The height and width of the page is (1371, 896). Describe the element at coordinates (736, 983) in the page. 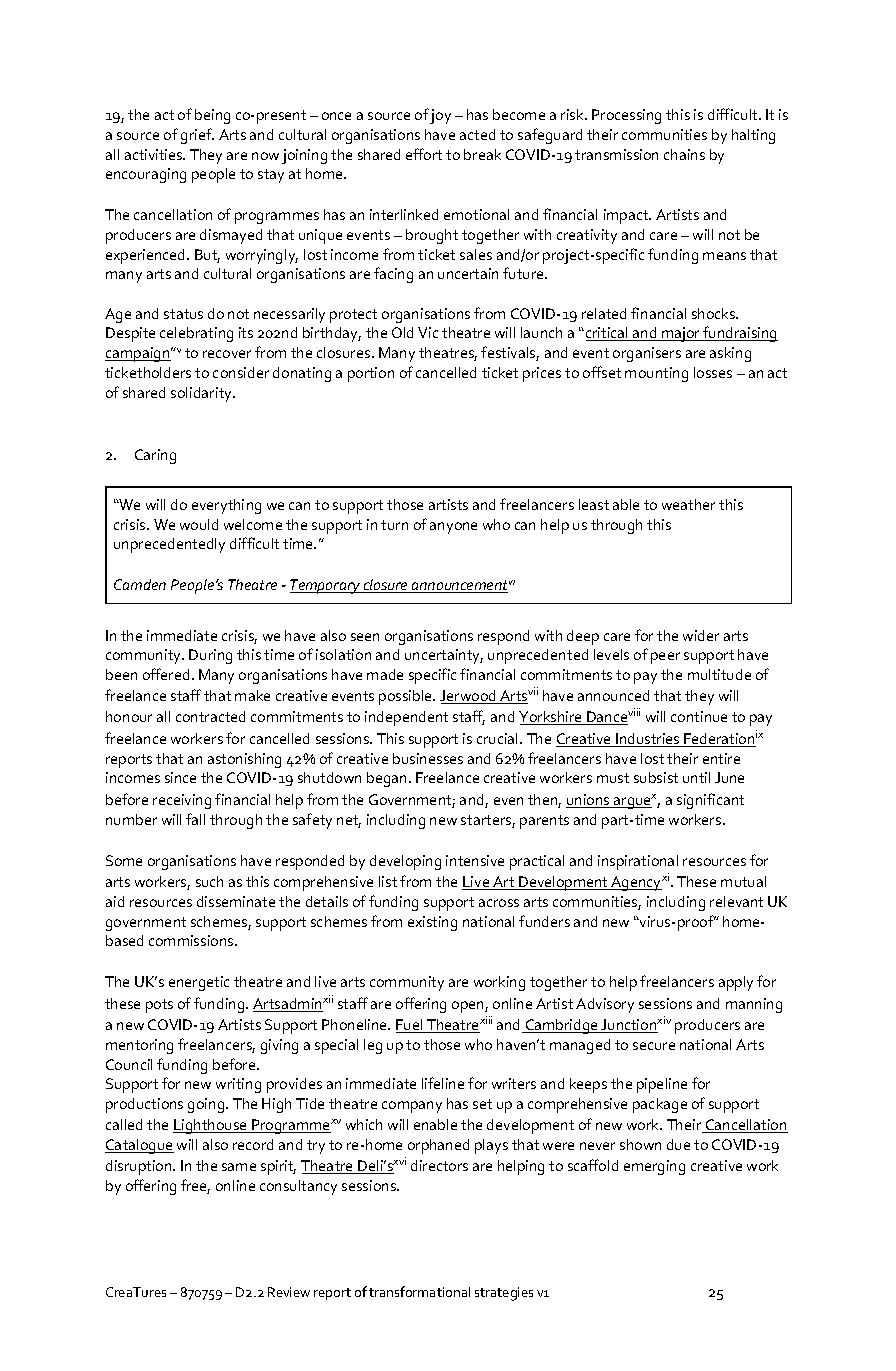

I see `apply` at that location.
